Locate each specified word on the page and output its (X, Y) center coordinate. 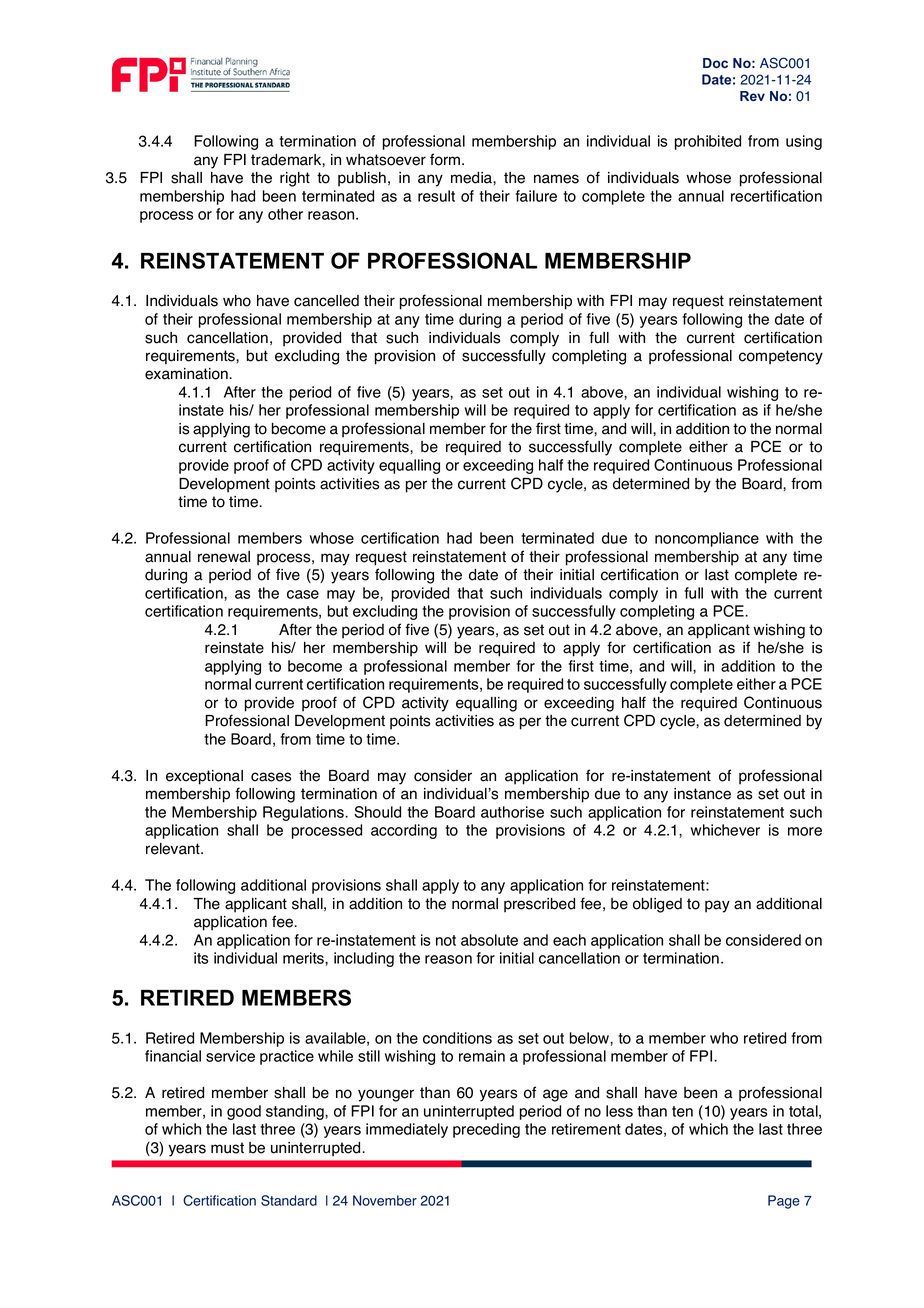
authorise (512, 812)
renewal (224, 557)
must (227, 1148)
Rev (752, 96)
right (295, 179)
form (446, 159)
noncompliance (707, 539)
